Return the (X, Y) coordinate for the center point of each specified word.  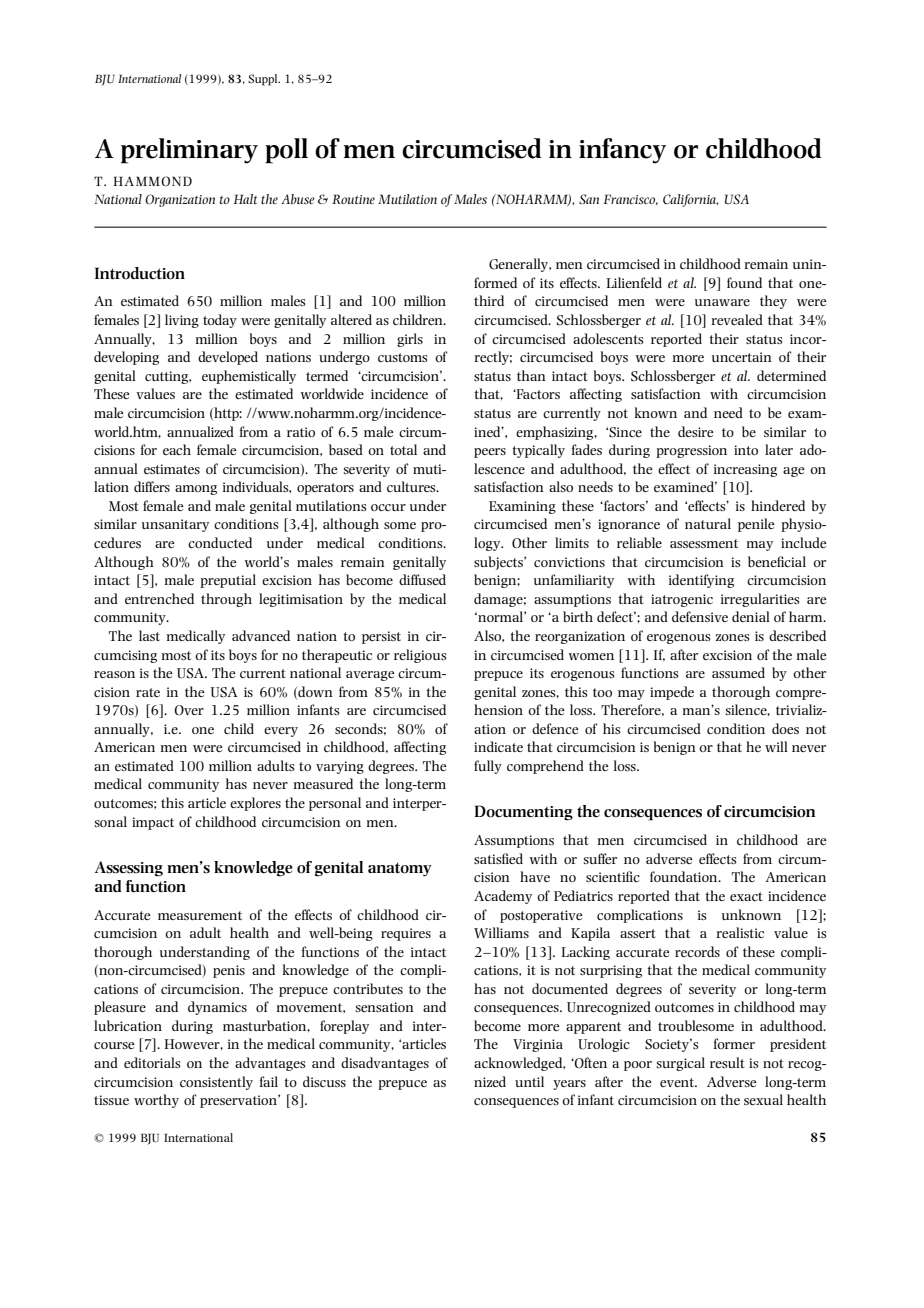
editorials (152, 1062)
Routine (353, 199)
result (727, 1062)
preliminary (189, 151)
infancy (622, 151)
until (529, 1081)
